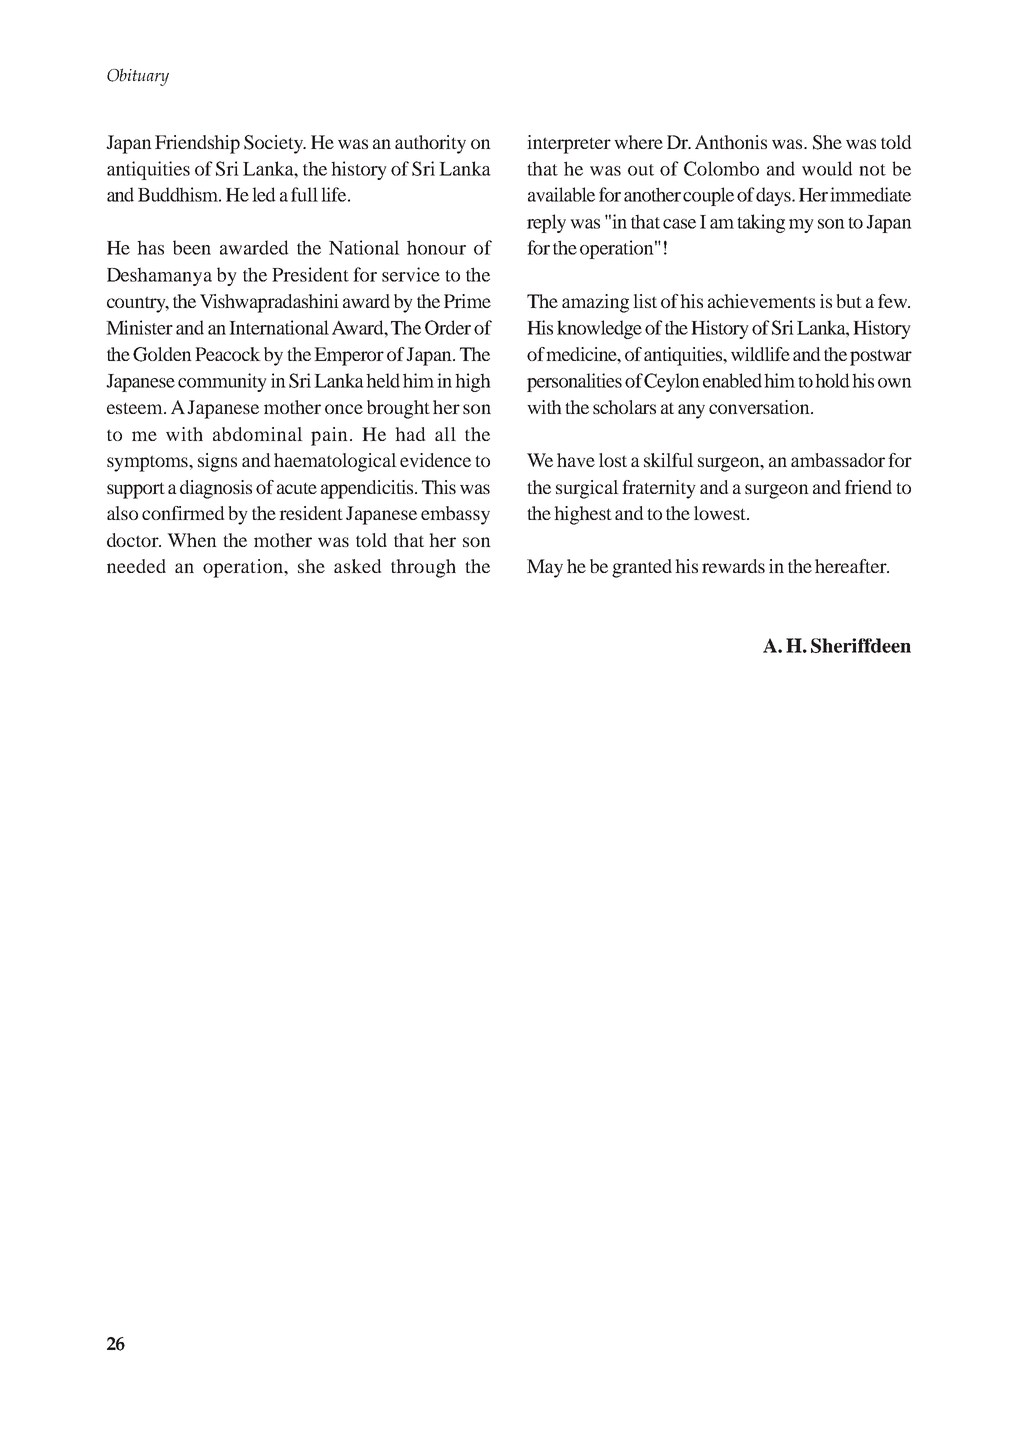 The width and height of the document is (1018, 1441). I want to click on hereafter, so click(852, 566).
